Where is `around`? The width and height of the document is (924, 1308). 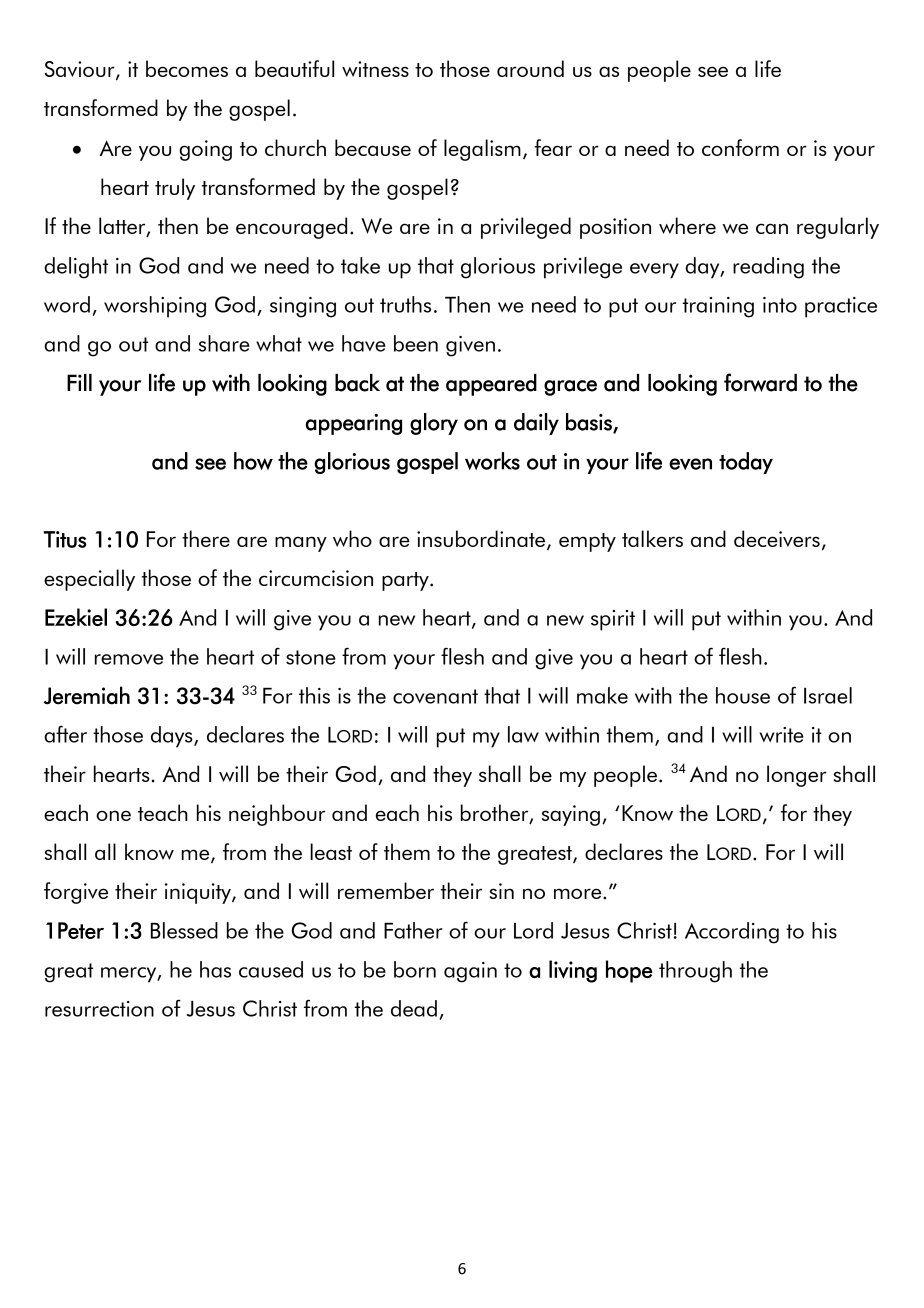 around is located at coordinates (530, 68).
